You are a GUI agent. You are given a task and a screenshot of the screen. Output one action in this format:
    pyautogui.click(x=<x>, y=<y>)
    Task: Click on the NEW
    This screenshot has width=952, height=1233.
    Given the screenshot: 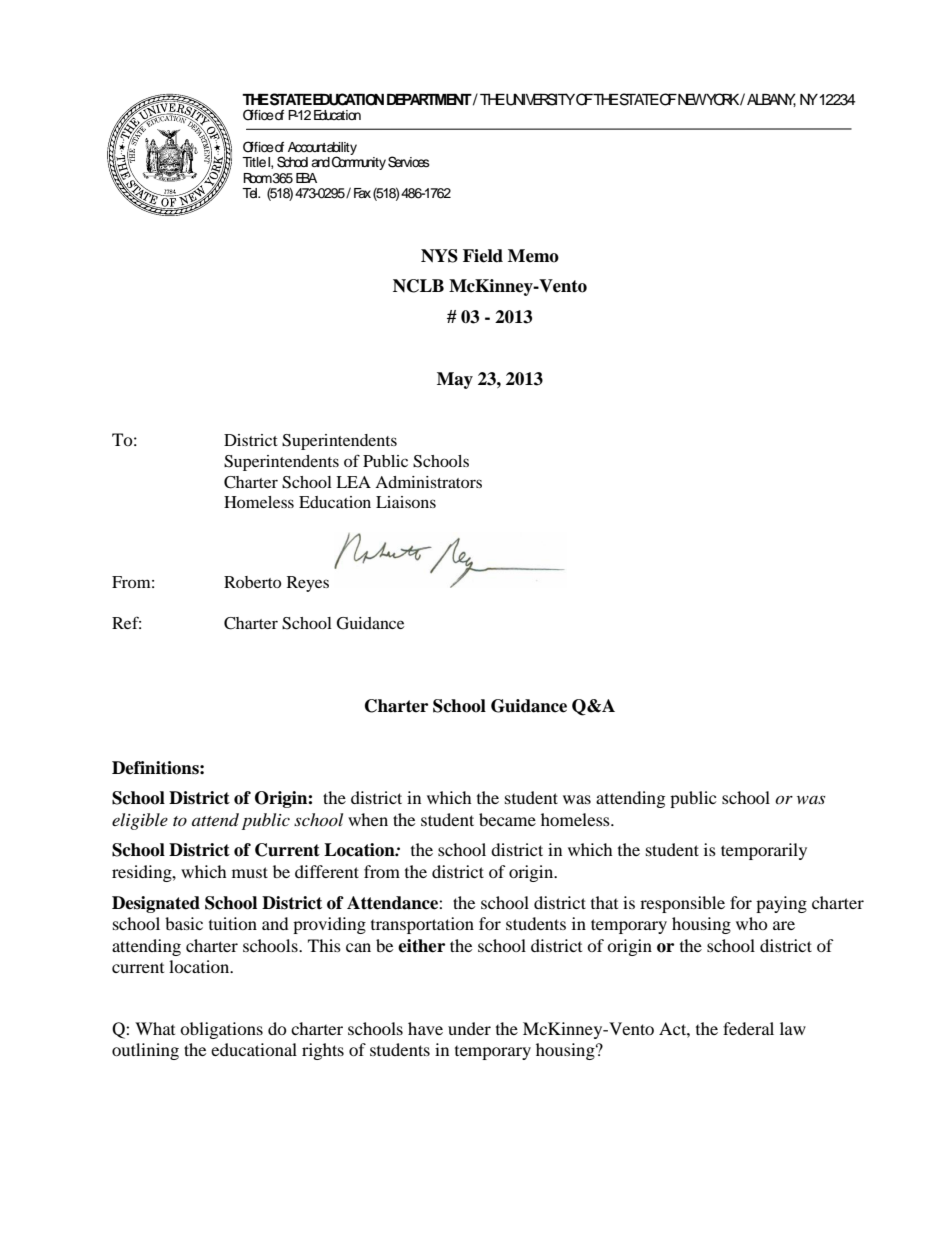 What is the action you would take?
    pyautogui.click(x=692, y=99)
